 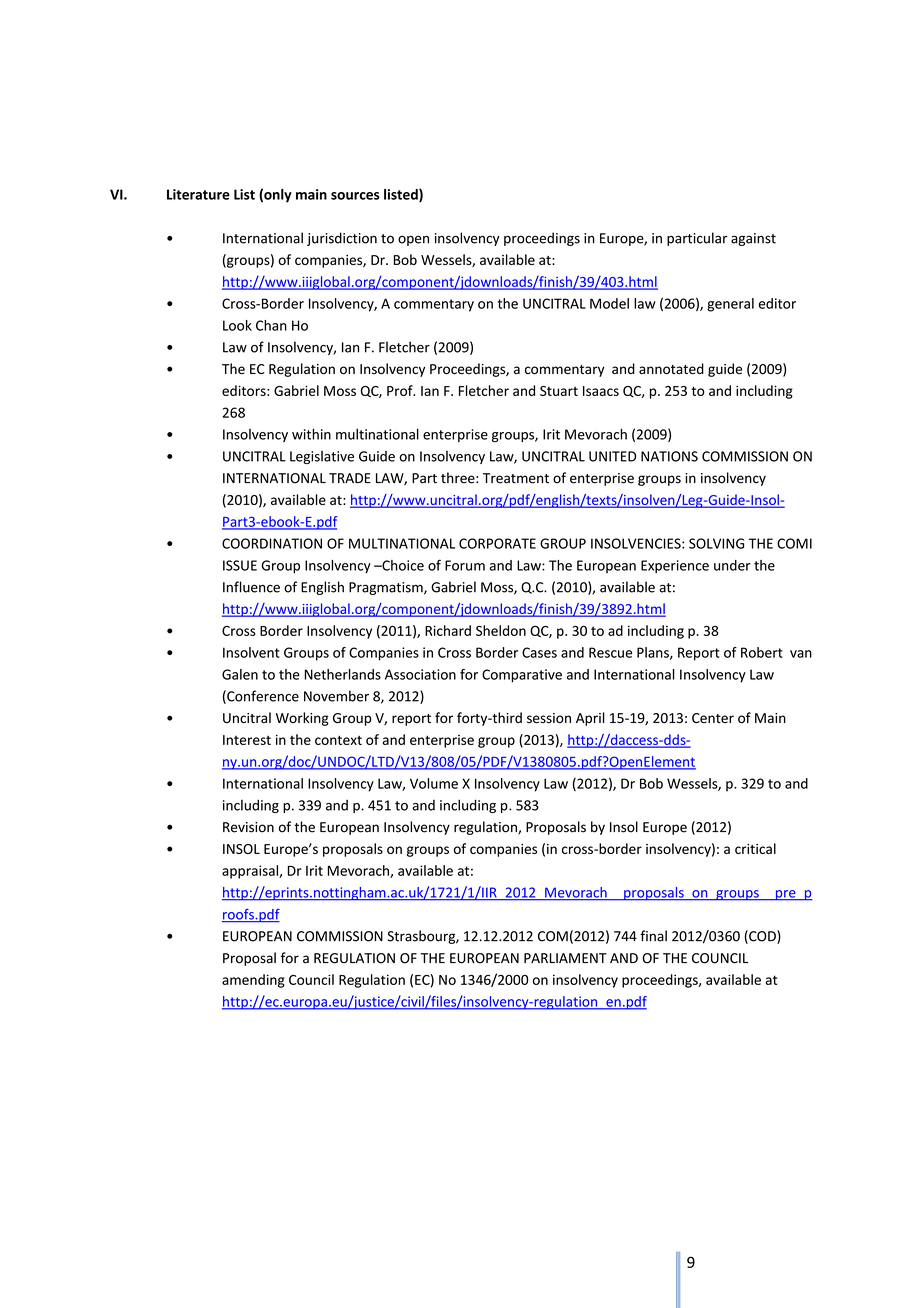 I want to click on under, so click(x=732, y=565).
